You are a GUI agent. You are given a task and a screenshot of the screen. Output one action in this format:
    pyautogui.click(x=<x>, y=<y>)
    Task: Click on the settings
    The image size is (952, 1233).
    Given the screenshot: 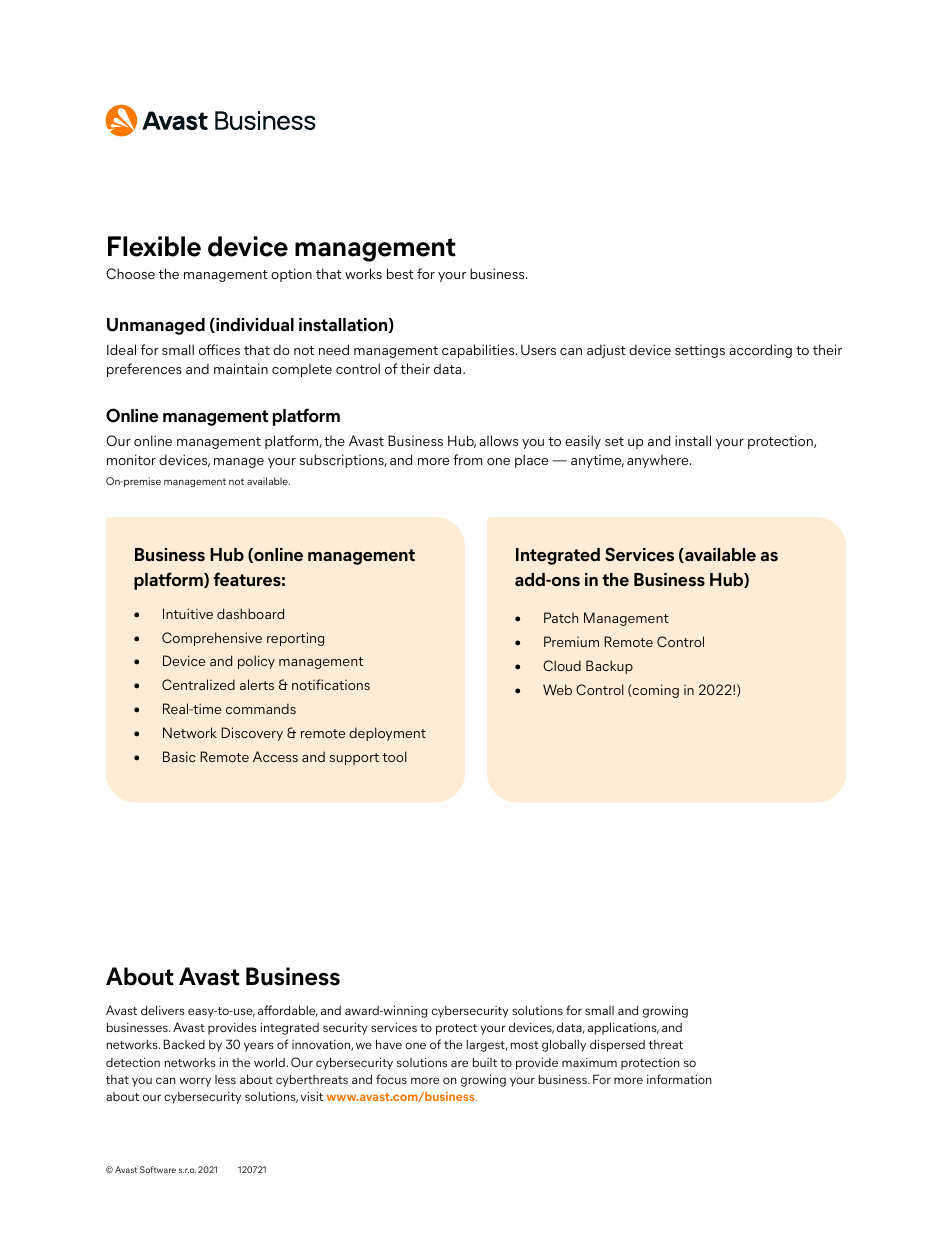 What is the action you would take?
    pyautogui.click(x=700, y=351)
